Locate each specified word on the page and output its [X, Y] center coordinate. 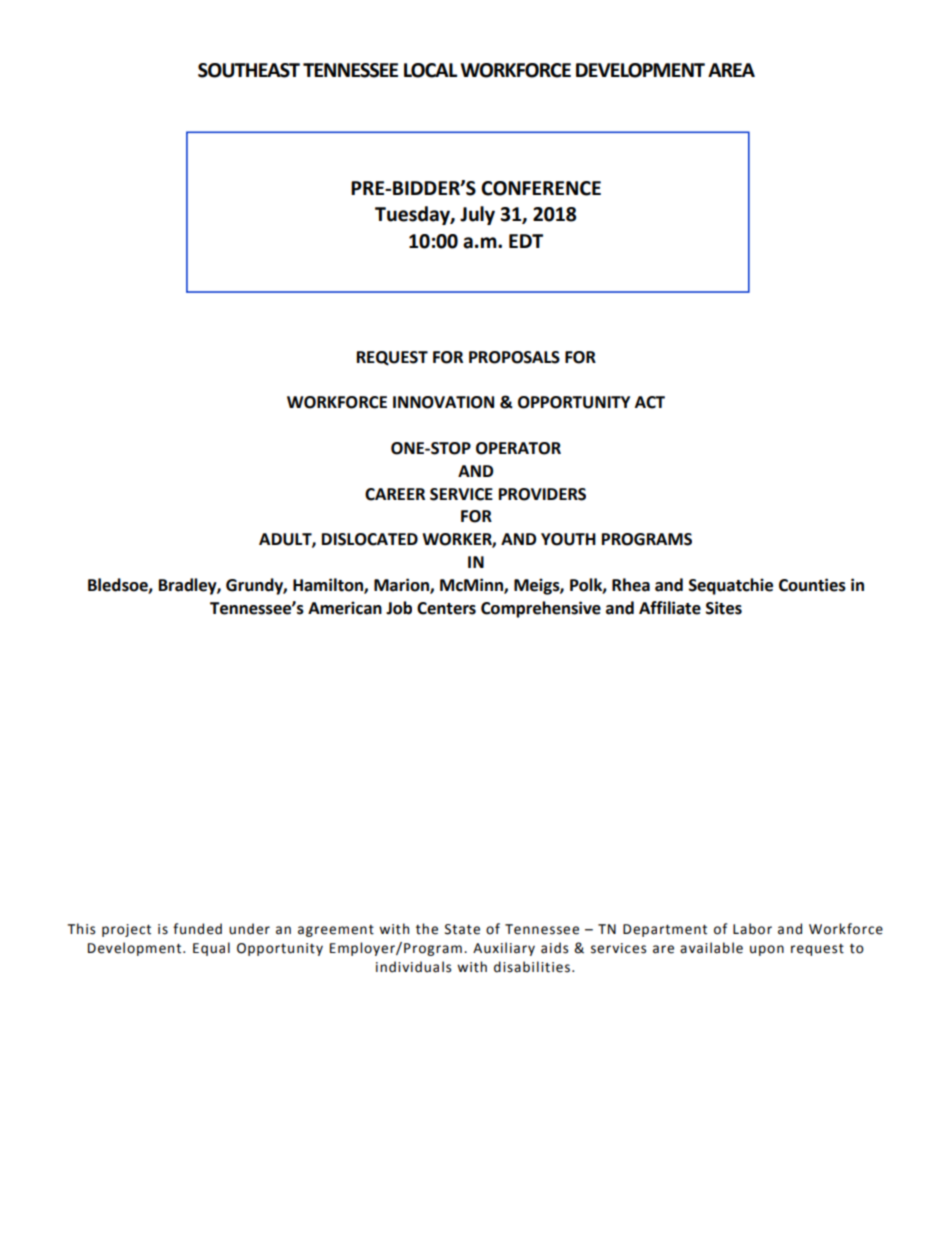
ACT [650, 402]
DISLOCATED [370, 539]
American [345, 608]
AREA [731, 70]
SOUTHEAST [249, 70]
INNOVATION [443, 402]
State [462, 929]
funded [197, 929]
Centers [446, 608]
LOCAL [430, 70]
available [711, 948]
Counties [812, 585]
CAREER [395, 494]
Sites [724, 608]
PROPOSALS [514, 357]
